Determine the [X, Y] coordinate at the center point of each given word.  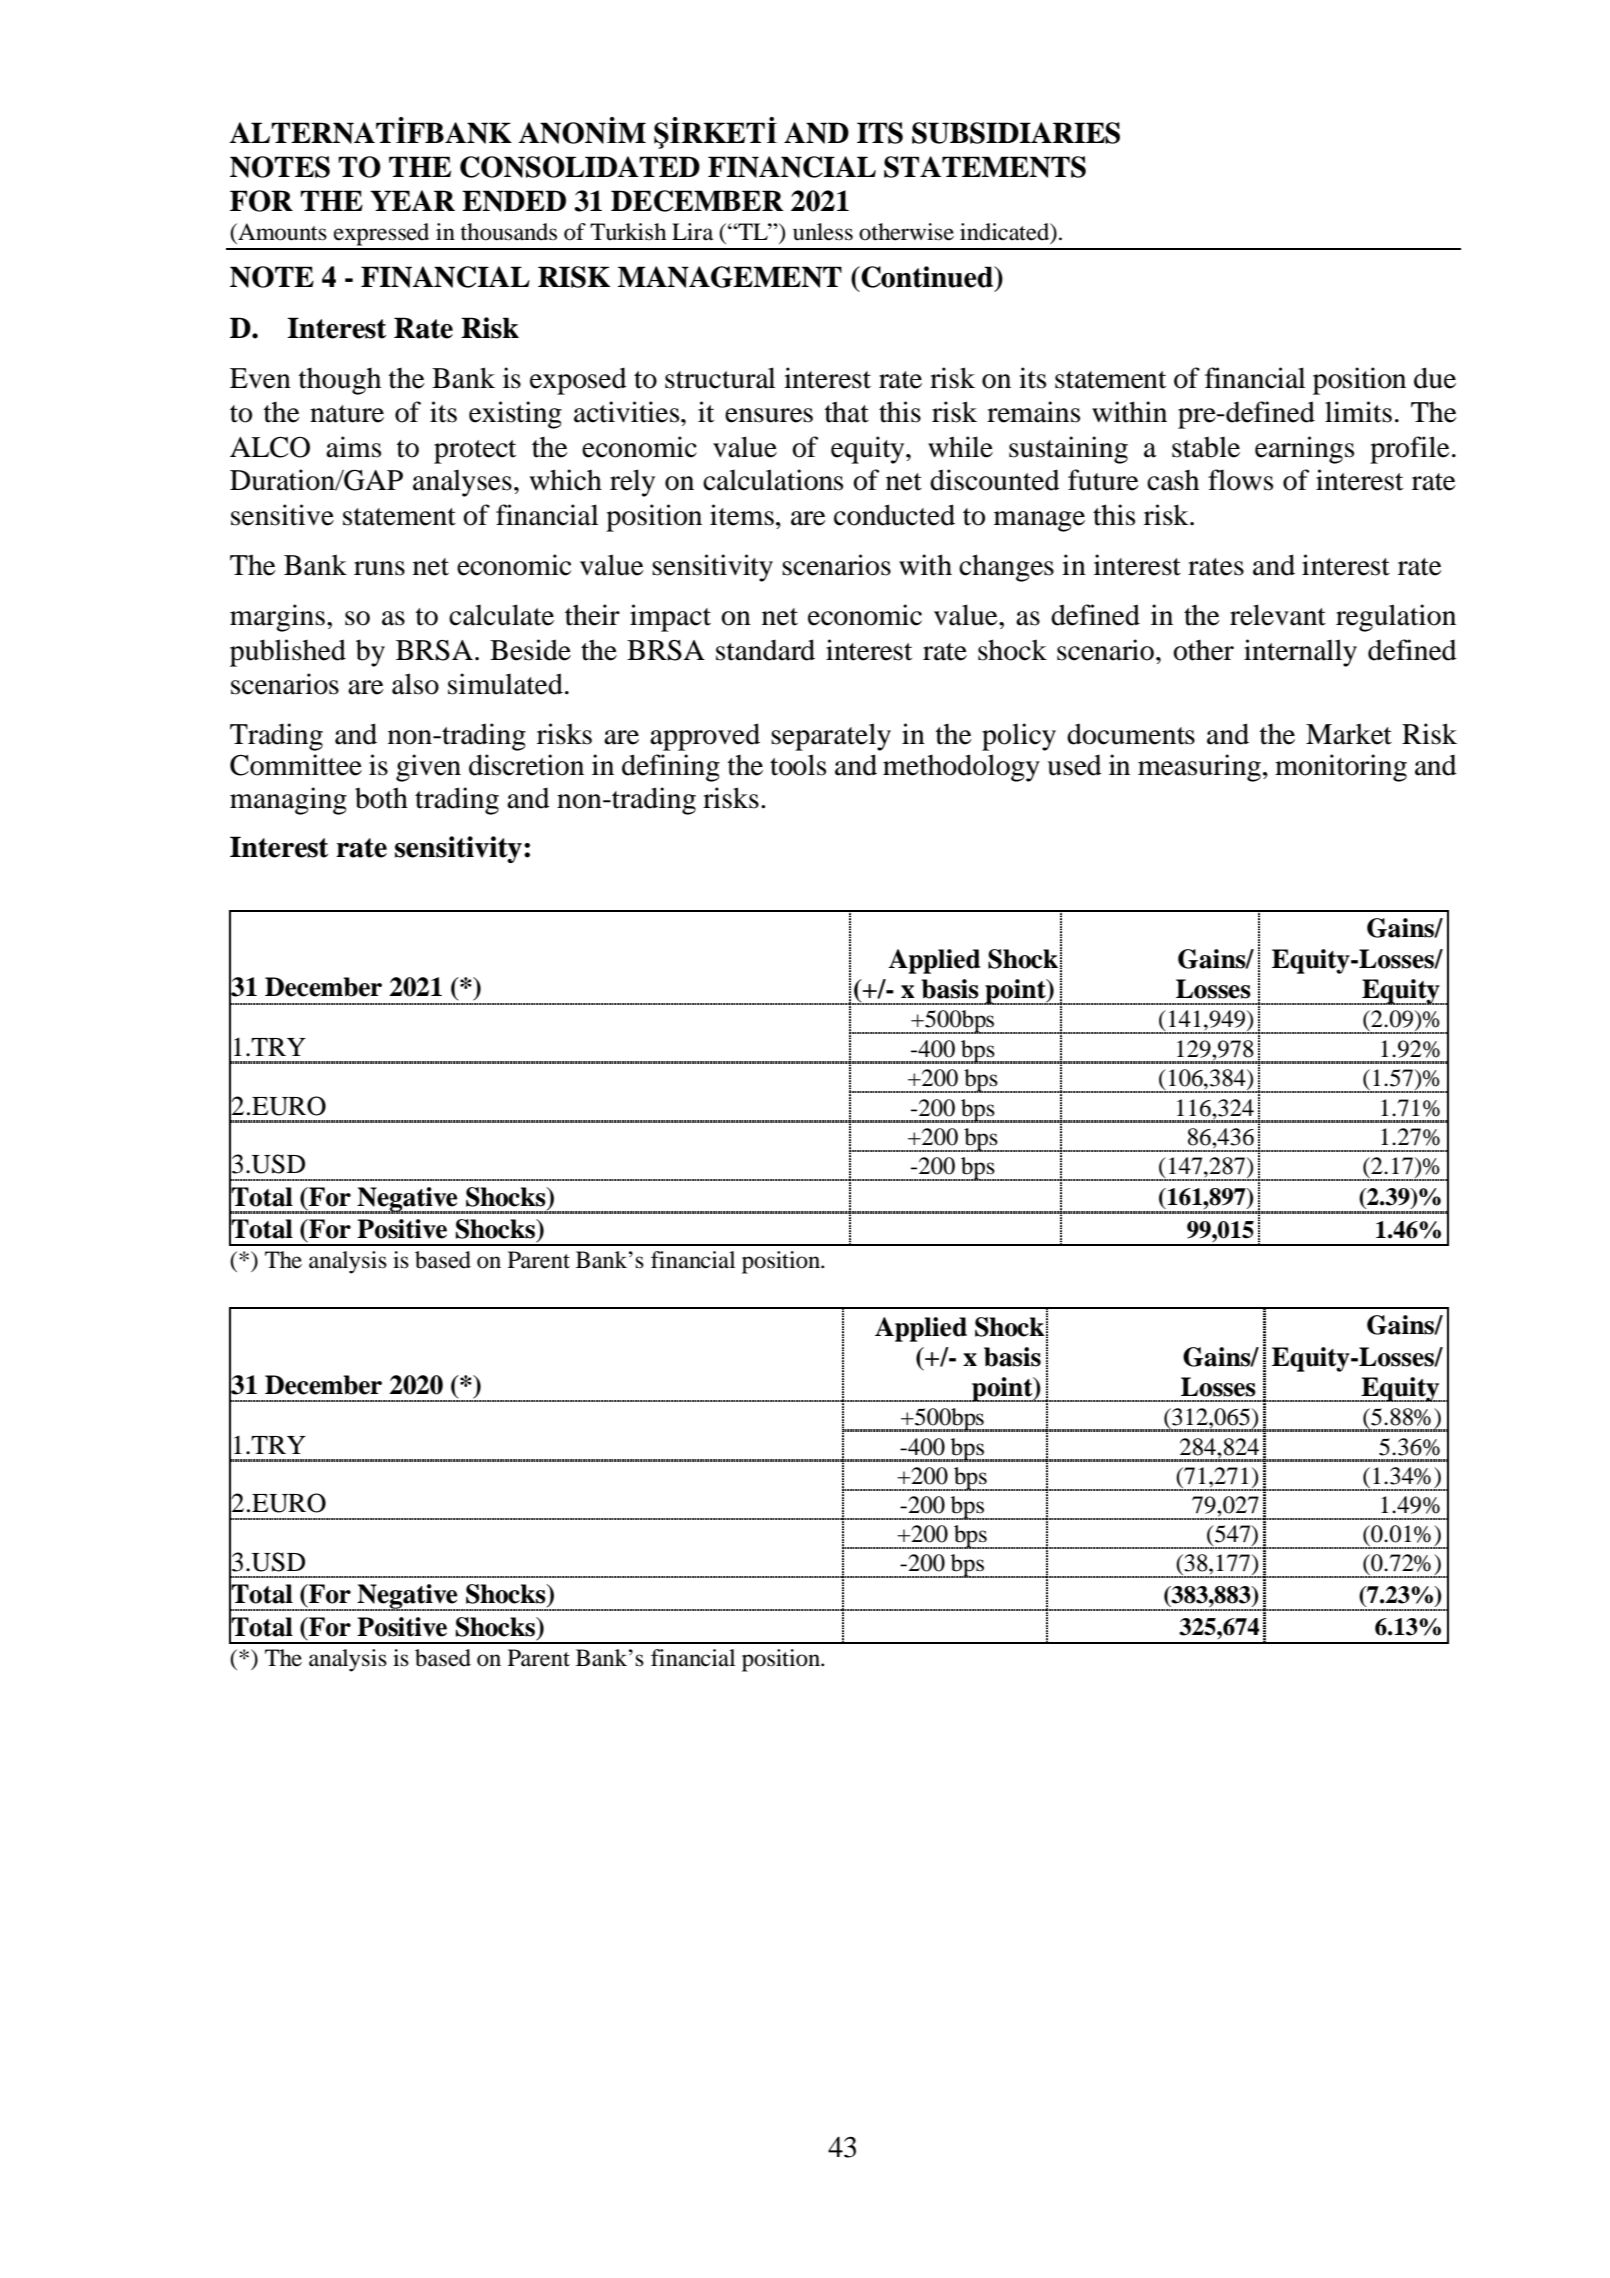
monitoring [1341, 768]
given [428, 768]
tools [798, 765]
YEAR [412, 200]
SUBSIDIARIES [1016, 133]
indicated [1006, 233]
